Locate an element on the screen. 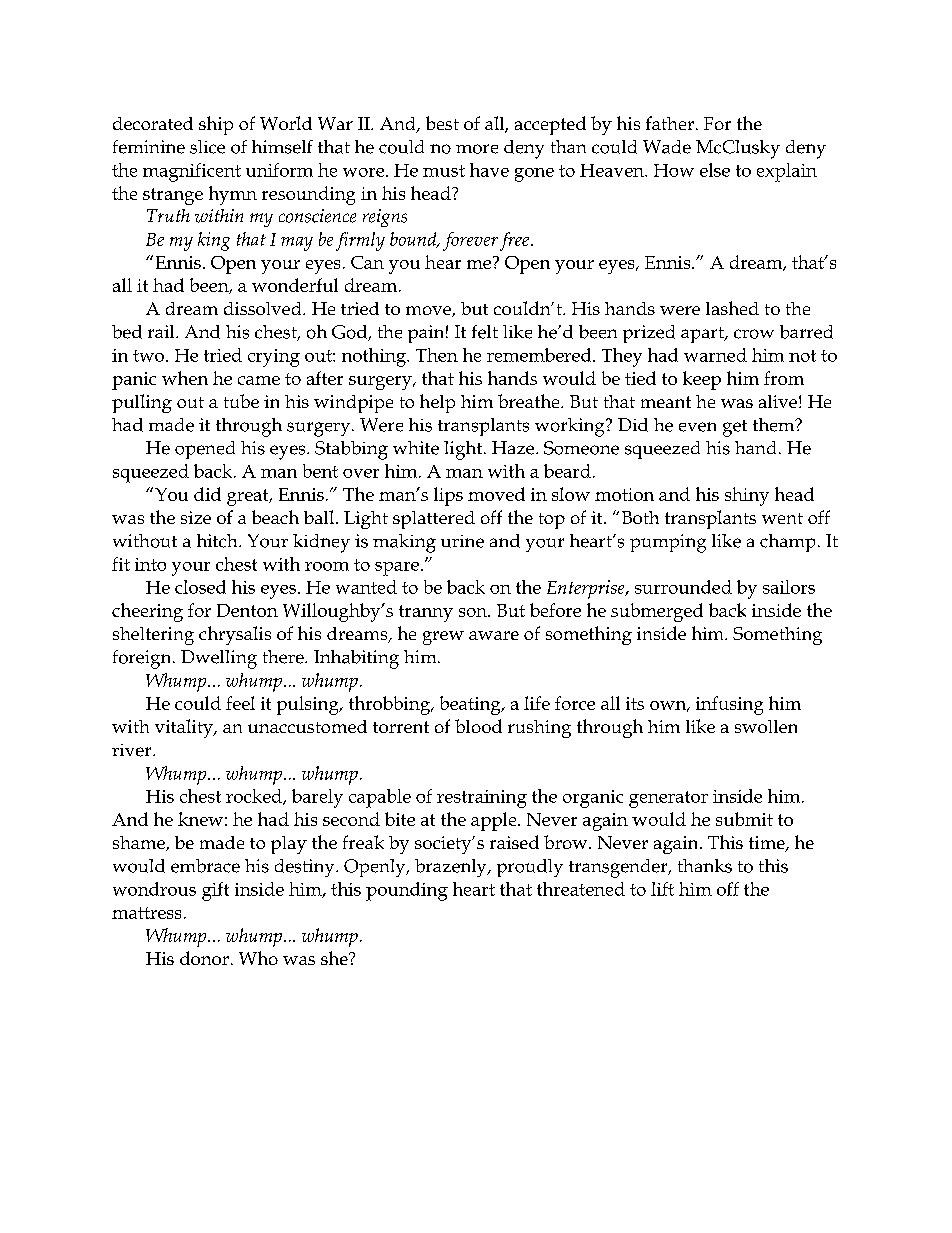 This screenshot has height=1233, width=952. infusing is located at coordinates (729, 705).
